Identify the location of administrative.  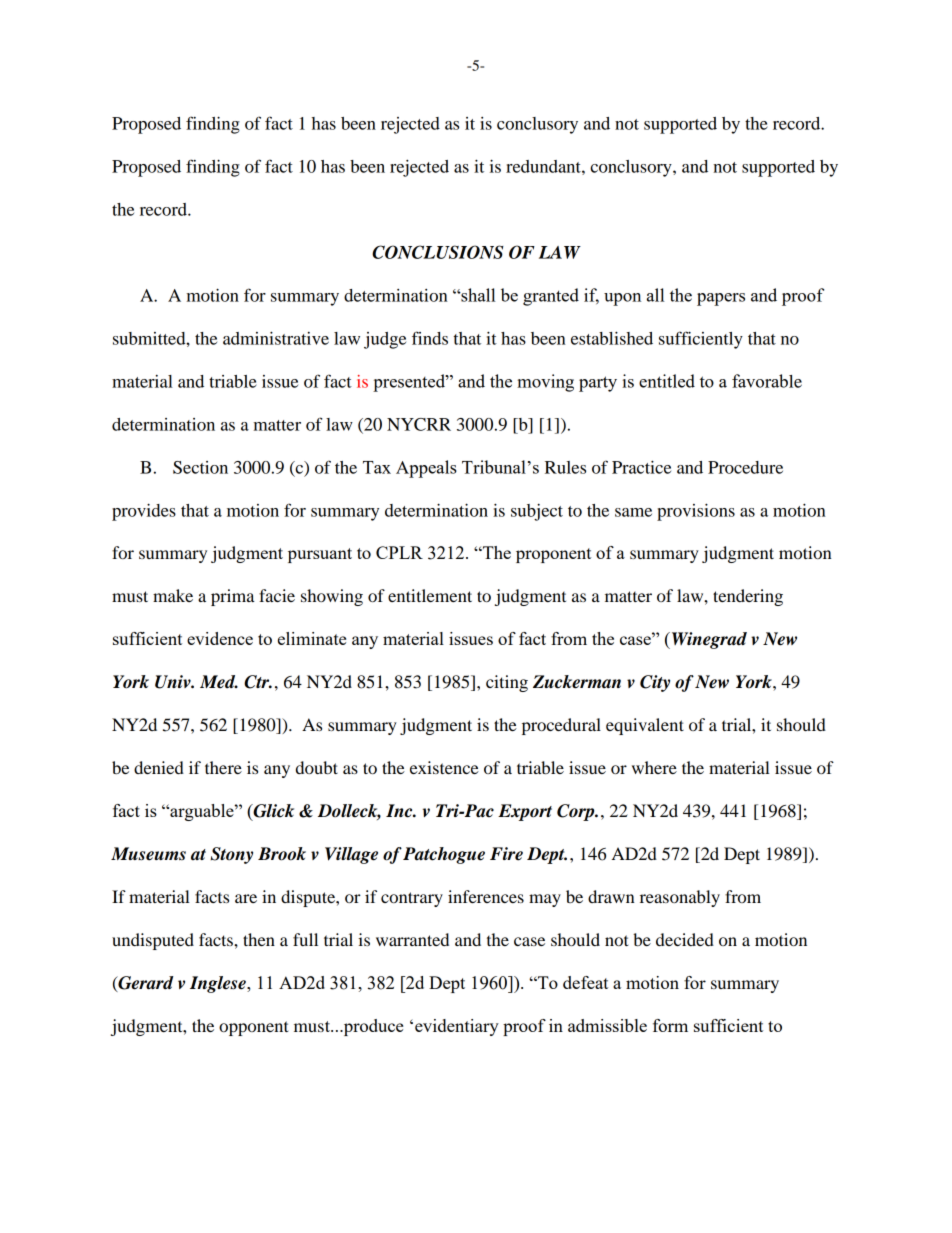
(276, 338).
